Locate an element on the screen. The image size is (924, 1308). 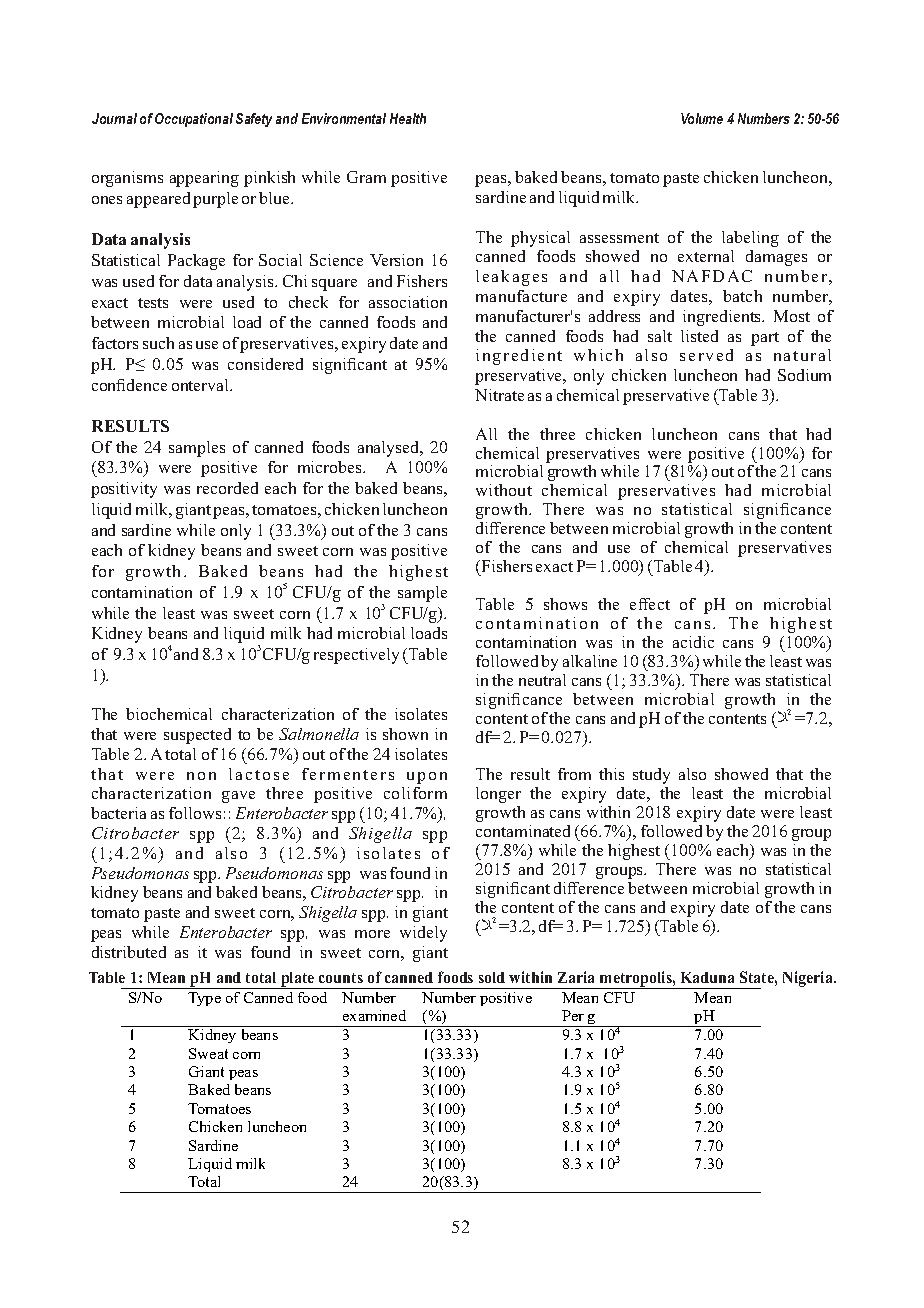
such is located at coordinates (158, 343).
